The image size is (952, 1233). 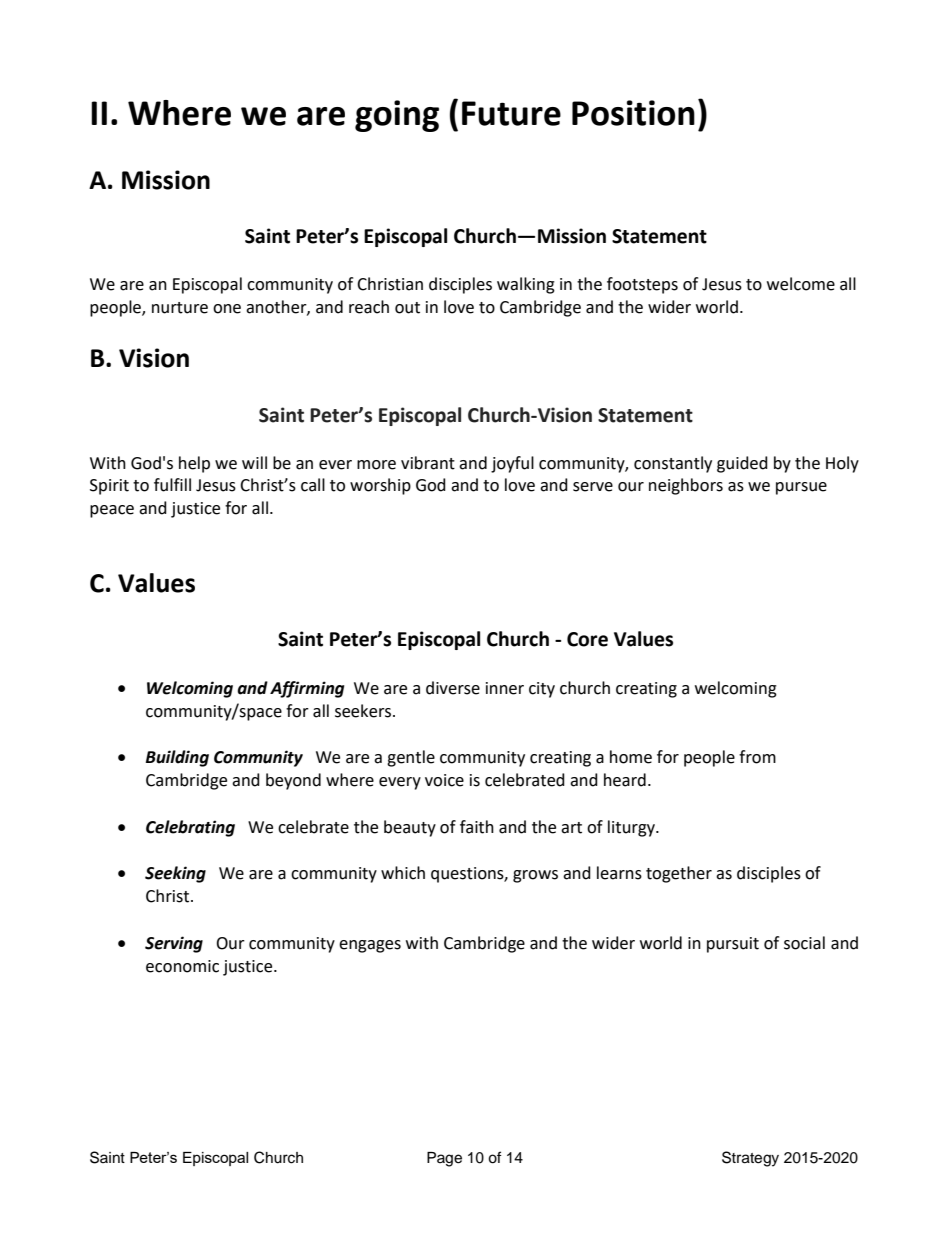 I want to click on Core, so click(x=587, y=639).
